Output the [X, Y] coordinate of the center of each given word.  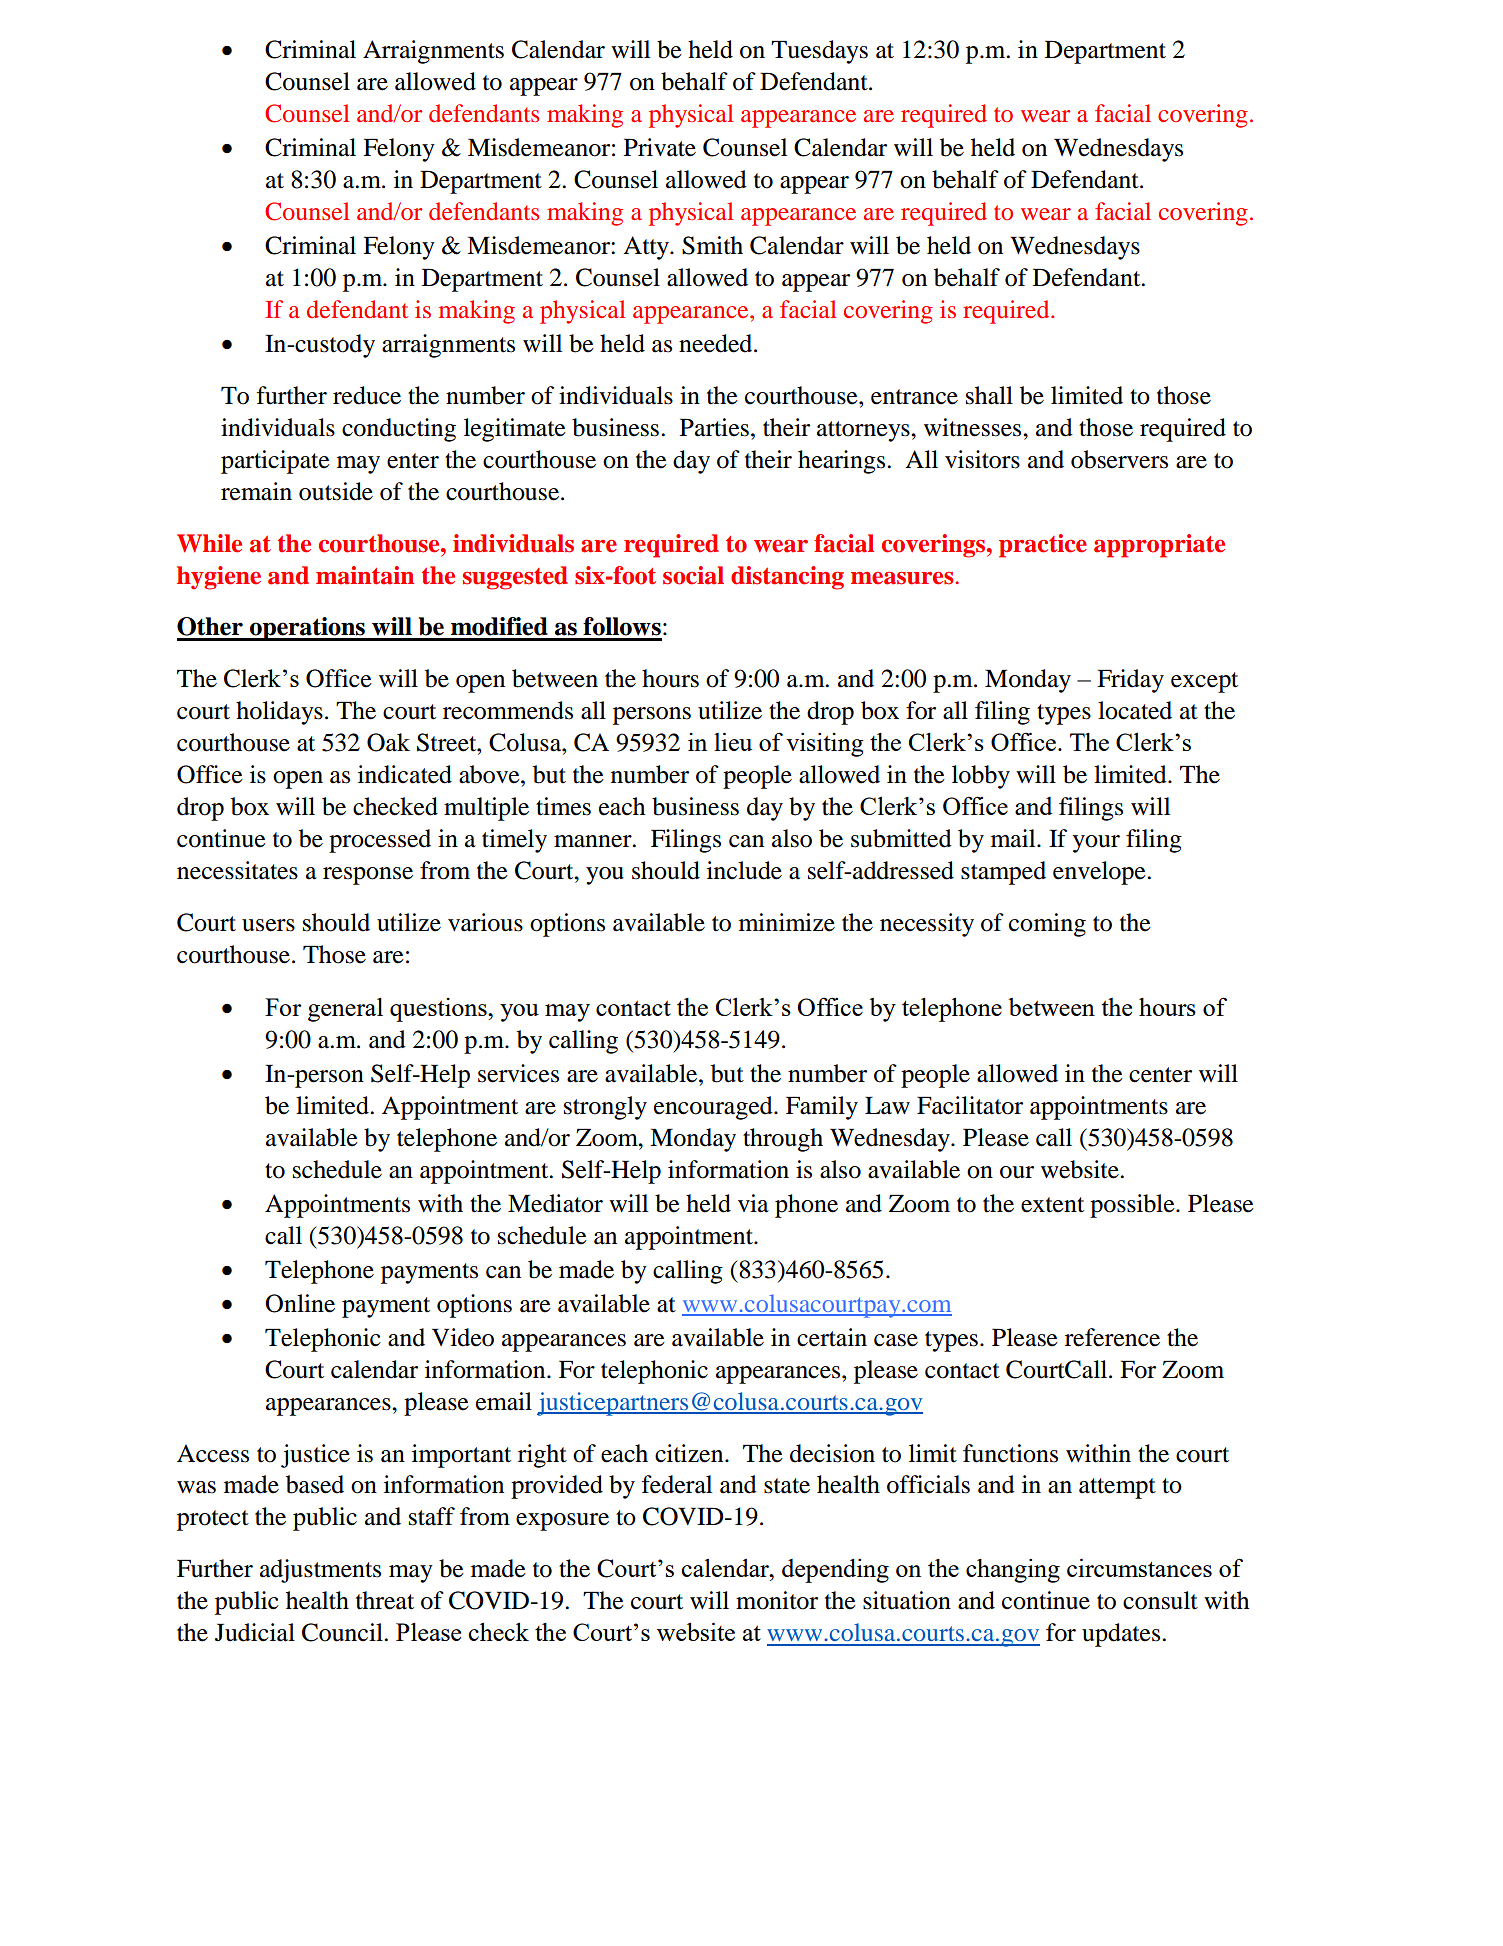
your [1096, 844]
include [744, 870]
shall [989, 395]
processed [380, 841]
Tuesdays [819, 52]
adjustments [320, 1571]
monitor [777, 1600]
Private [660, 147]
